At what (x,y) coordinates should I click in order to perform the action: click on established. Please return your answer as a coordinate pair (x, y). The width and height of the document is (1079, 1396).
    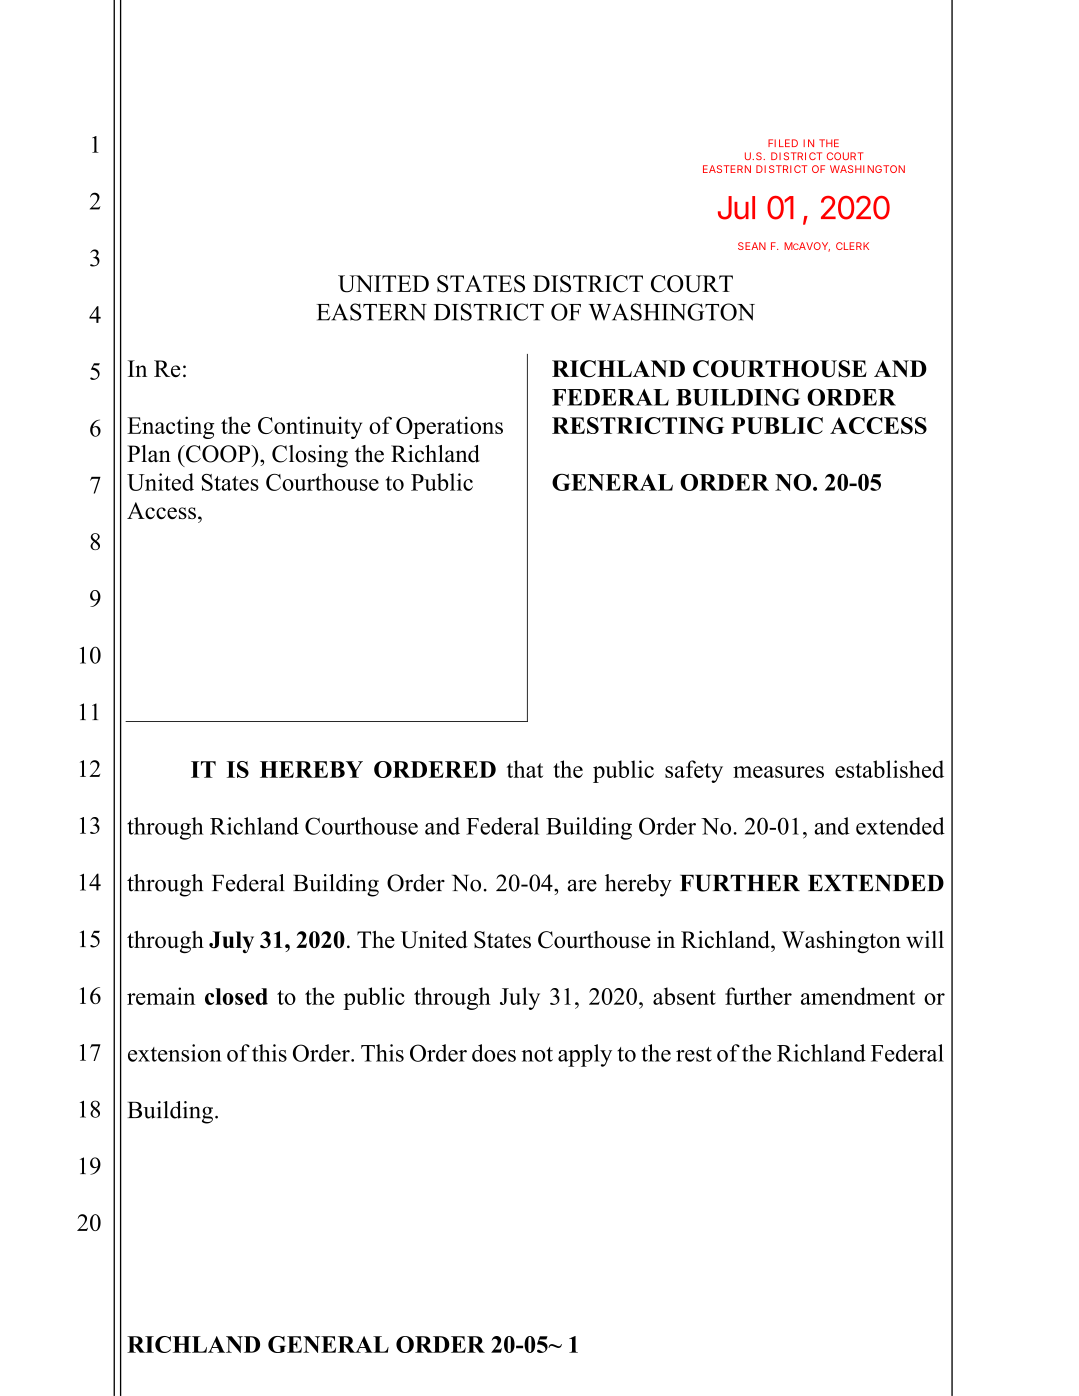
    Looking at the image, I should click on (889, 769).
